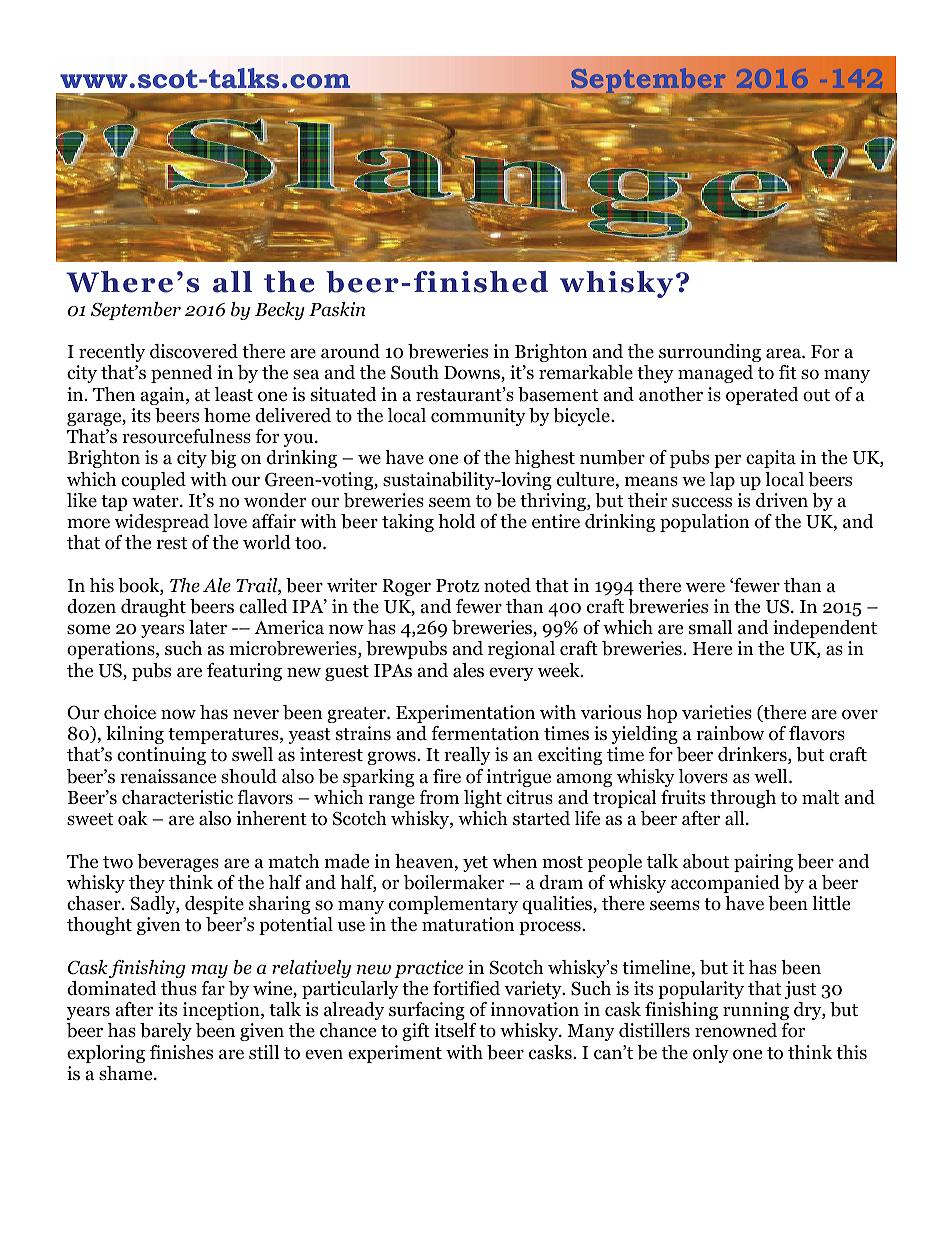 This screenshot has height=1233, width=952. I want to click on renowned, so click(736, 1030).
